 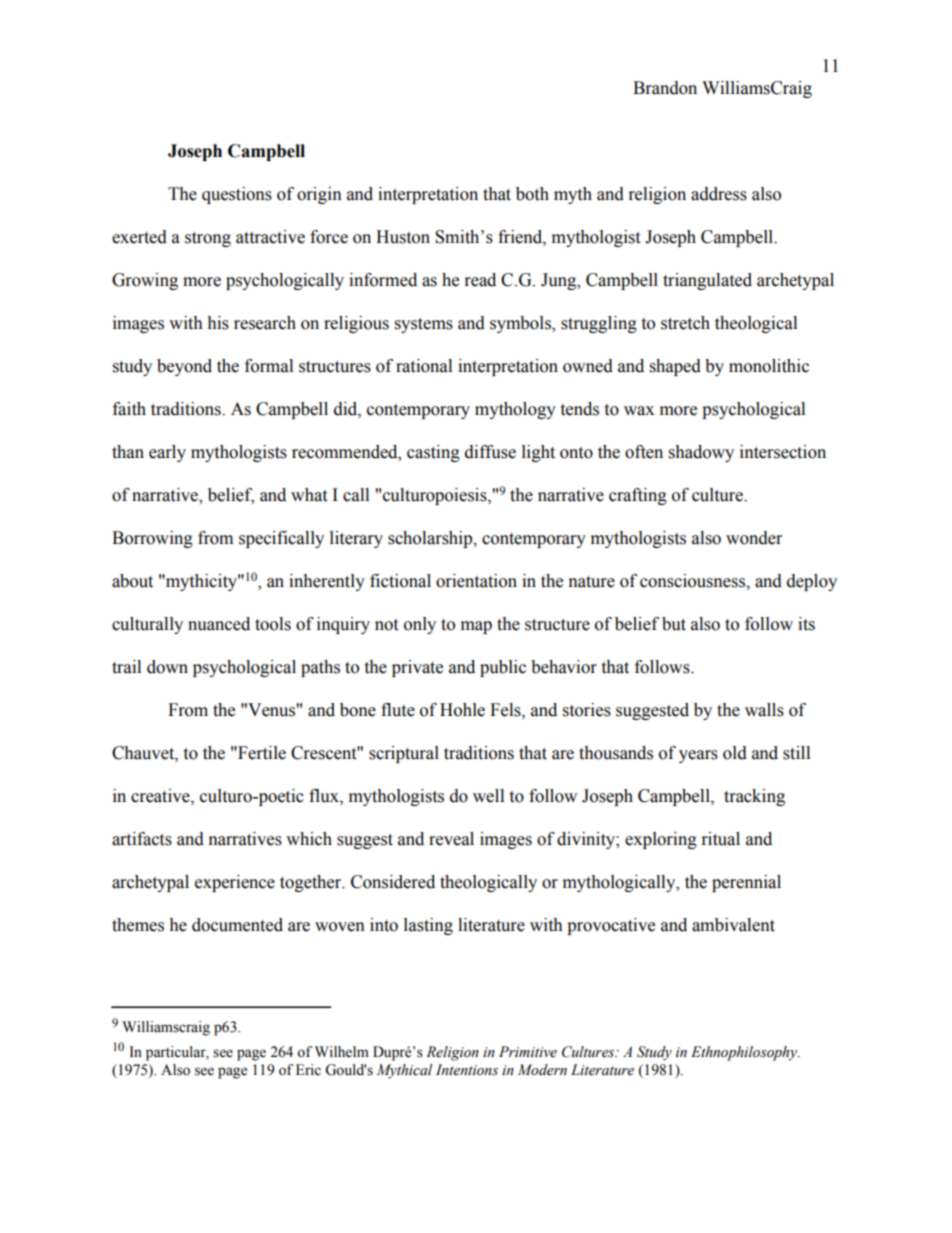 I want to click on both, so click(x=532, y=194).
